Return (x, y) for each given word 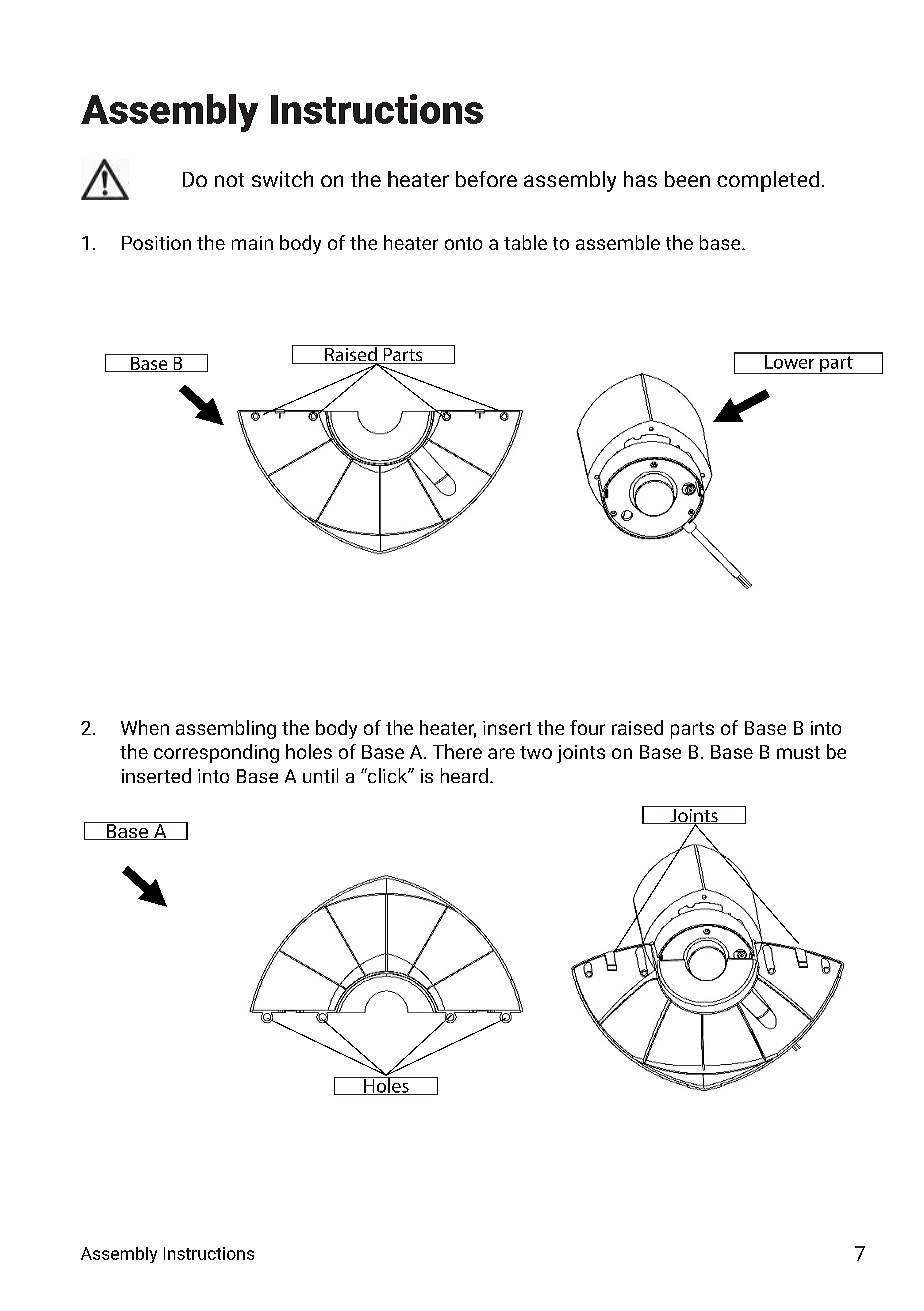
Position (156, 243)
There (457, 751)
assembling (226, 729)
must (798, 752)
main (252, 243)
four (587, 727)
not (229, 180)
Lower (790, 361)
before (486, 179)
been (687, 179)
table (525, 242)
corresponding (216, 753)
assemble (618, 242)
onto (463, 243)
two (536, 752)
